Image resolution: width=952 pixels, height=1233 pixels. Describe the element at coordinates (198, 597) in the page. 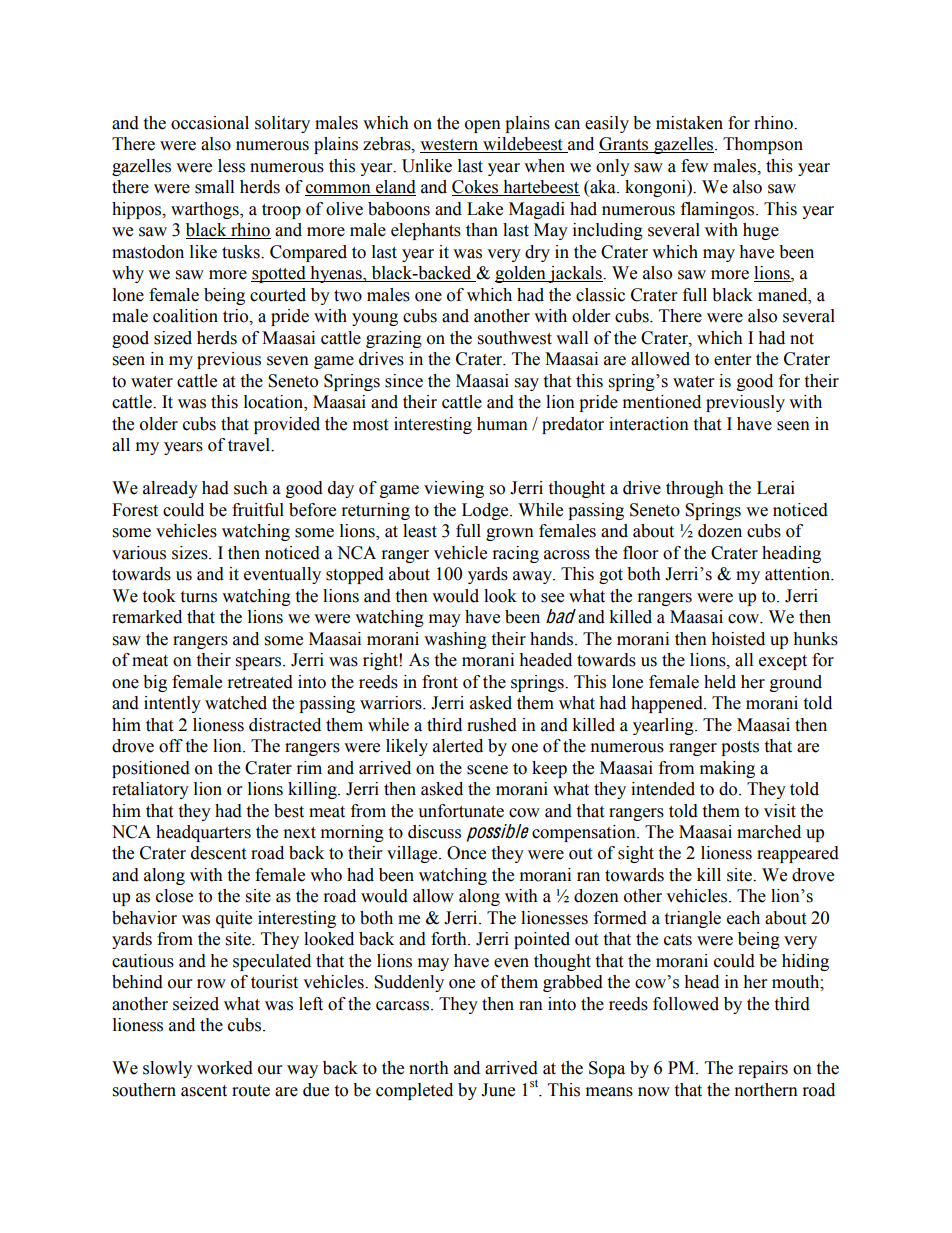

I see `turns` at that location.
